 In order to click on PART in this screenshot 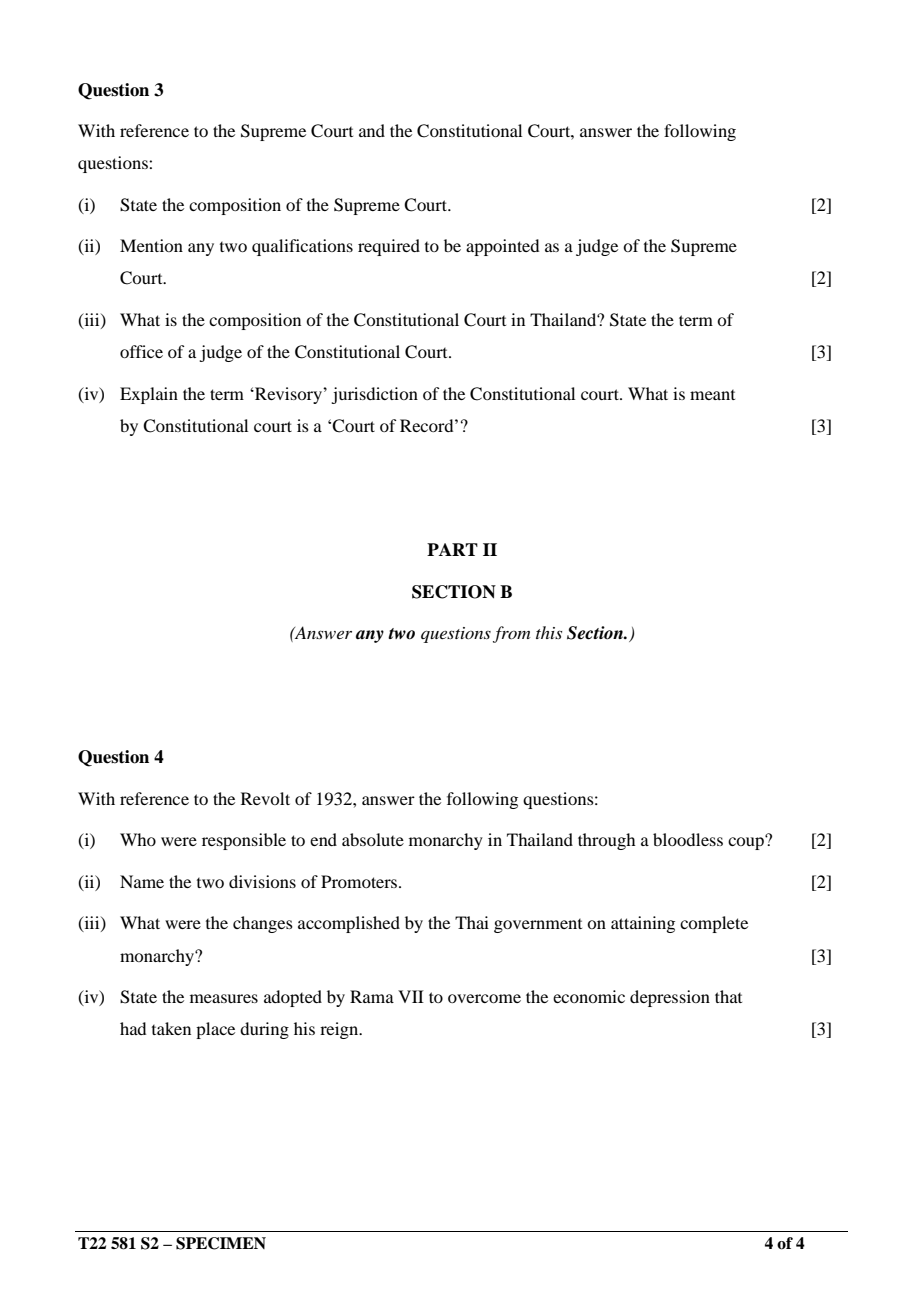, I will do `click(452, 549)`.
